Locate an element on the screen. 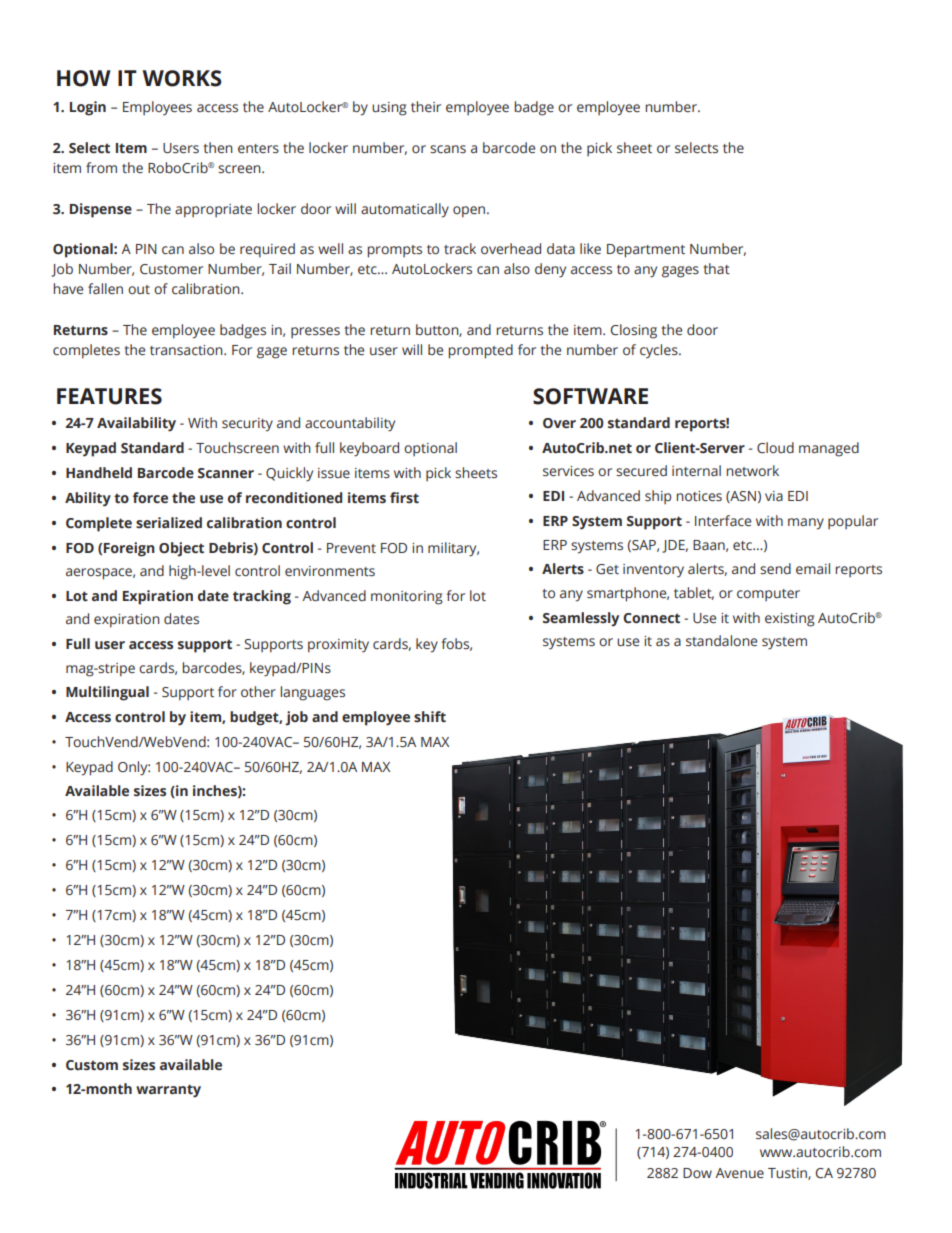 This screenshot has height=1233, width=952. monitoring is located at coordinates (407, 598).
